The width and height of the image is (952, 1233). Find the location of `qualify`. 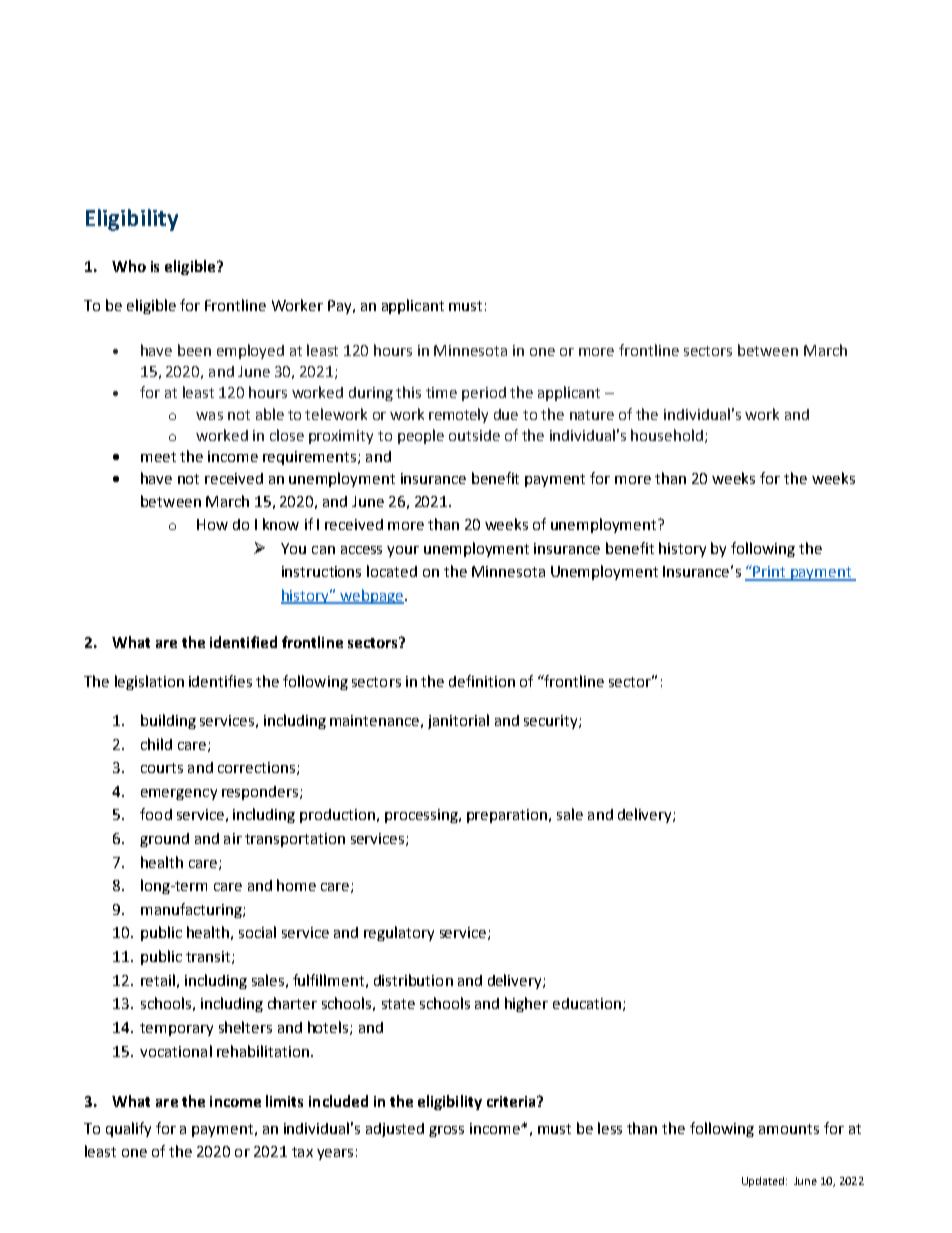

qualify is located at coordinates (128, 1129).
